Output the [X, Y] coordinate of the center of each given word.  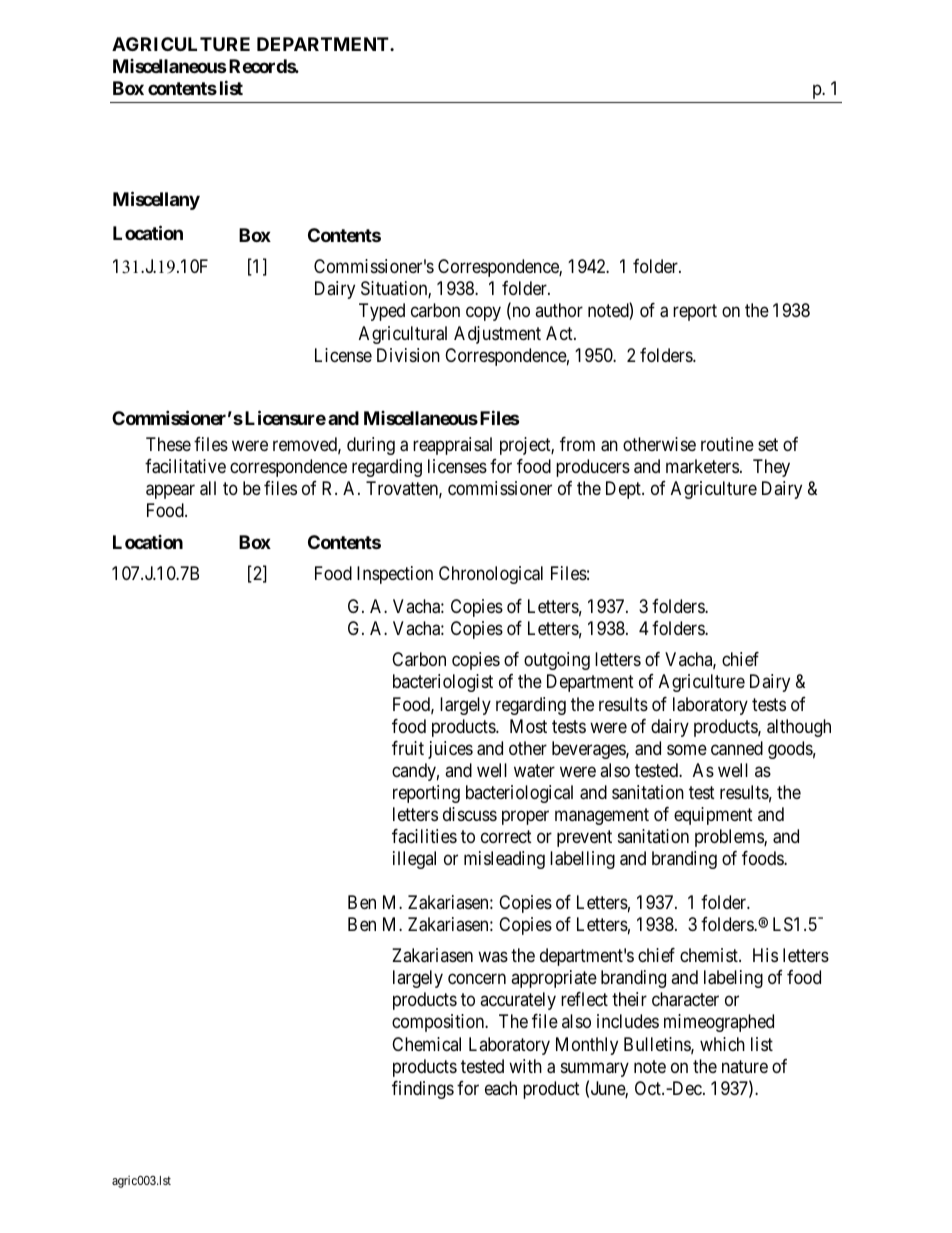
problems [730, 838]
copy [483, 314]
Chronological [491, 575]
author [559, 310]
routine [727, 444]
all [208, 488]
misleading [504, 860]
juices [450, 750]
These [168, 444]
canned [737, 748]
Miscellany [156, 200]
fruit [408, 748]
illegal [414, 860]
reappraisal [452, 446]
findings [423, 1090]
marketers [702, 466]
